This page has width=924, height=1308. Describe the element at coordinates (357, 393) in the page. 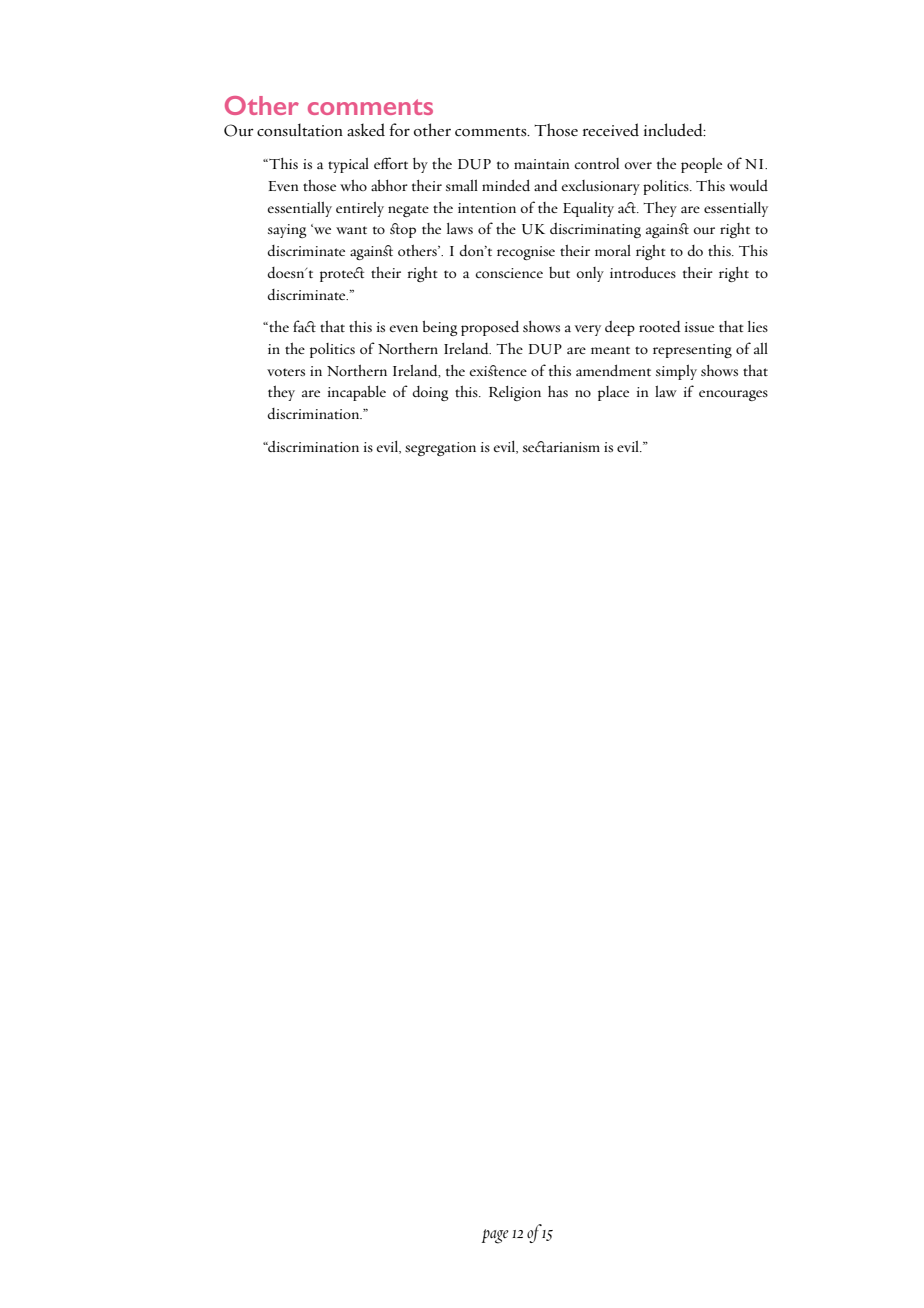

I see `incapable` at that location.
